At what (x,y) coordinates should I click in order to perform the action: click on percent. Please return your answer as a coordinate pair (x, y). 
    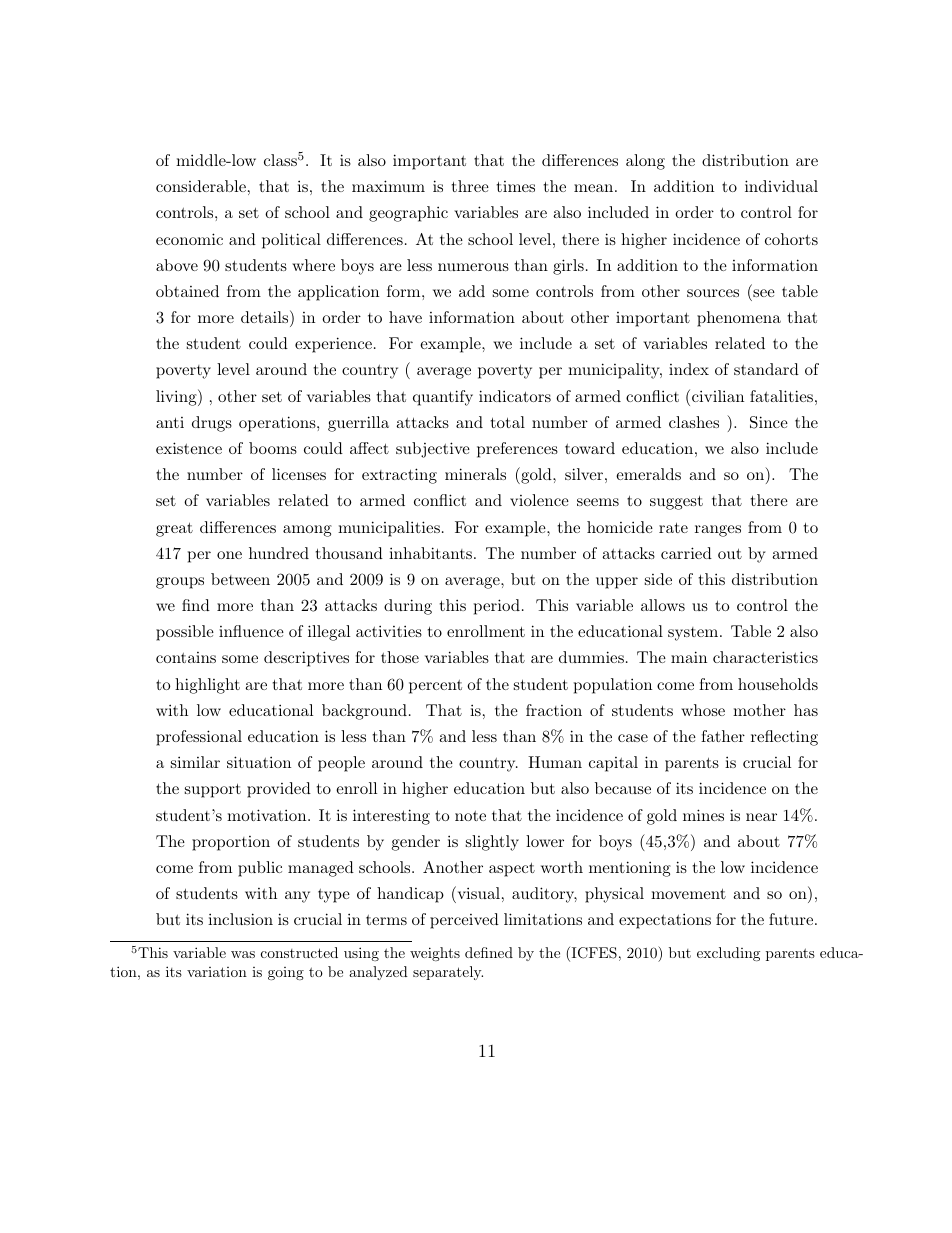
    Looking at the image, I should click on (435, 687).
